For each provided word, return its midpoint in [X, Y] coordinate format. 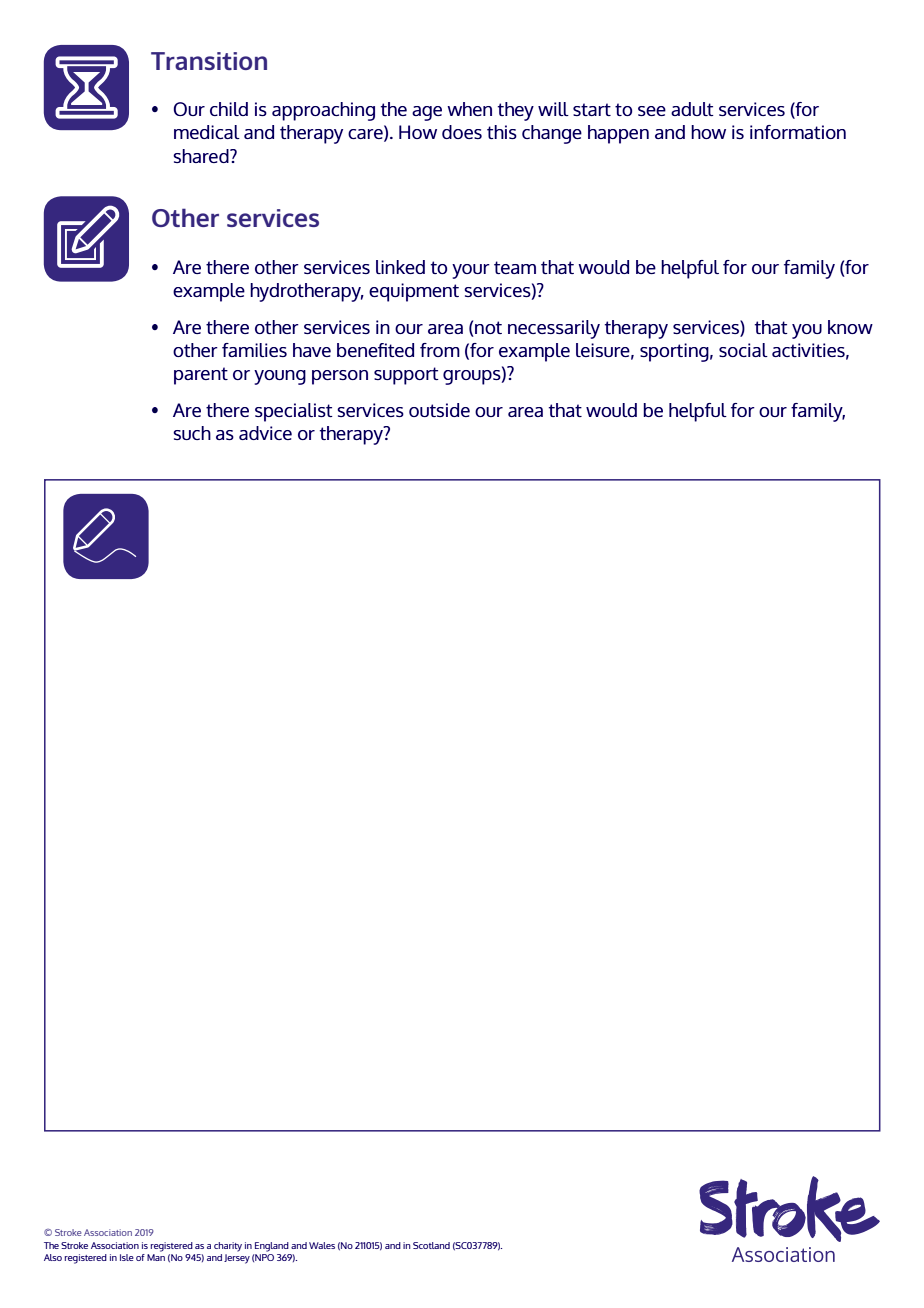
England [272, 1247]
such [192, 433]
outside [439, 410]
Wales [322, 1245]
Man [156, 1257]
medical [207, 132]
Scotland [431, 1245]
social [743, 350]
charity [228, 1247]
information [798, 132]
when [469, 109]
